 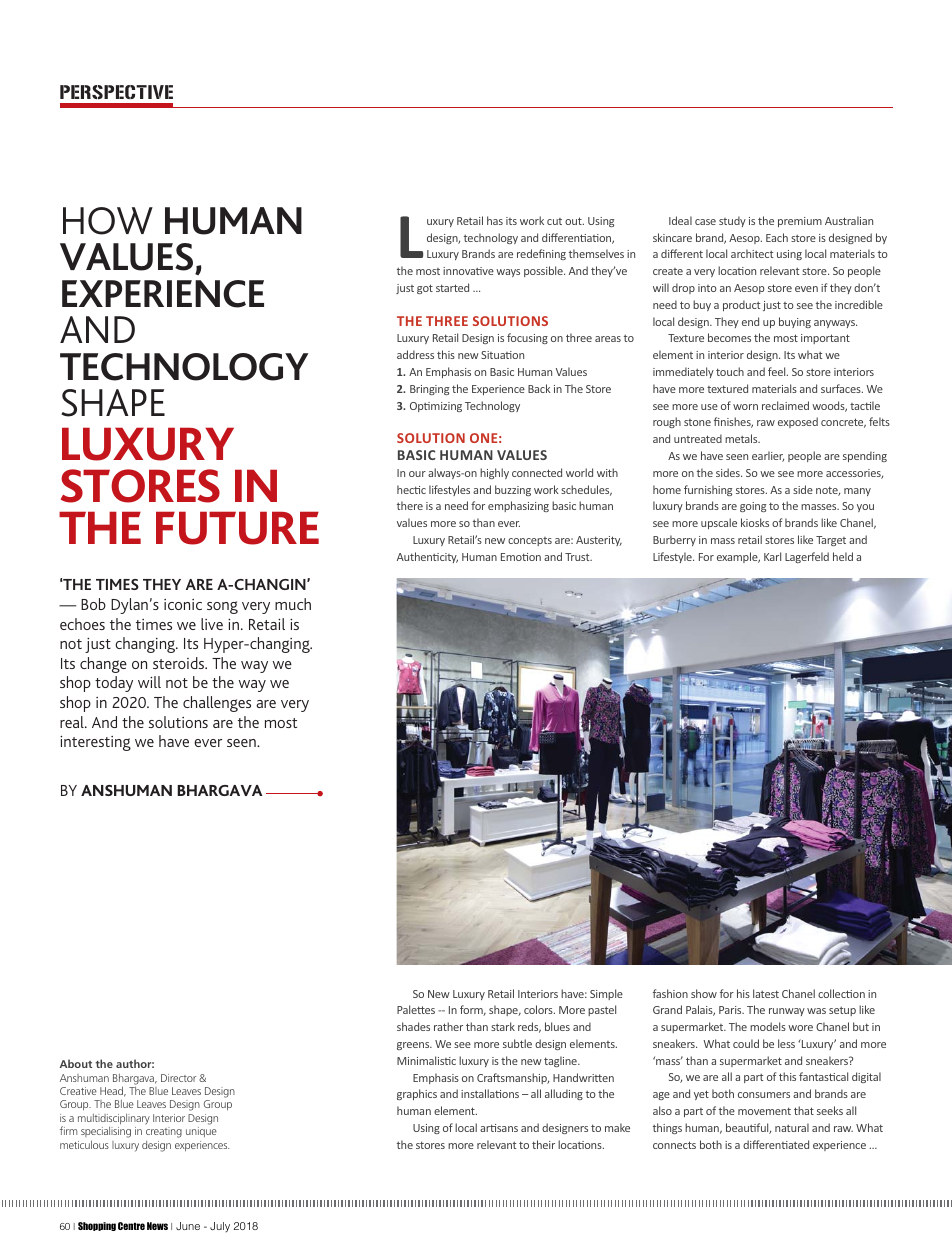 I want to click on iconic, so click(x=183, y=604).
